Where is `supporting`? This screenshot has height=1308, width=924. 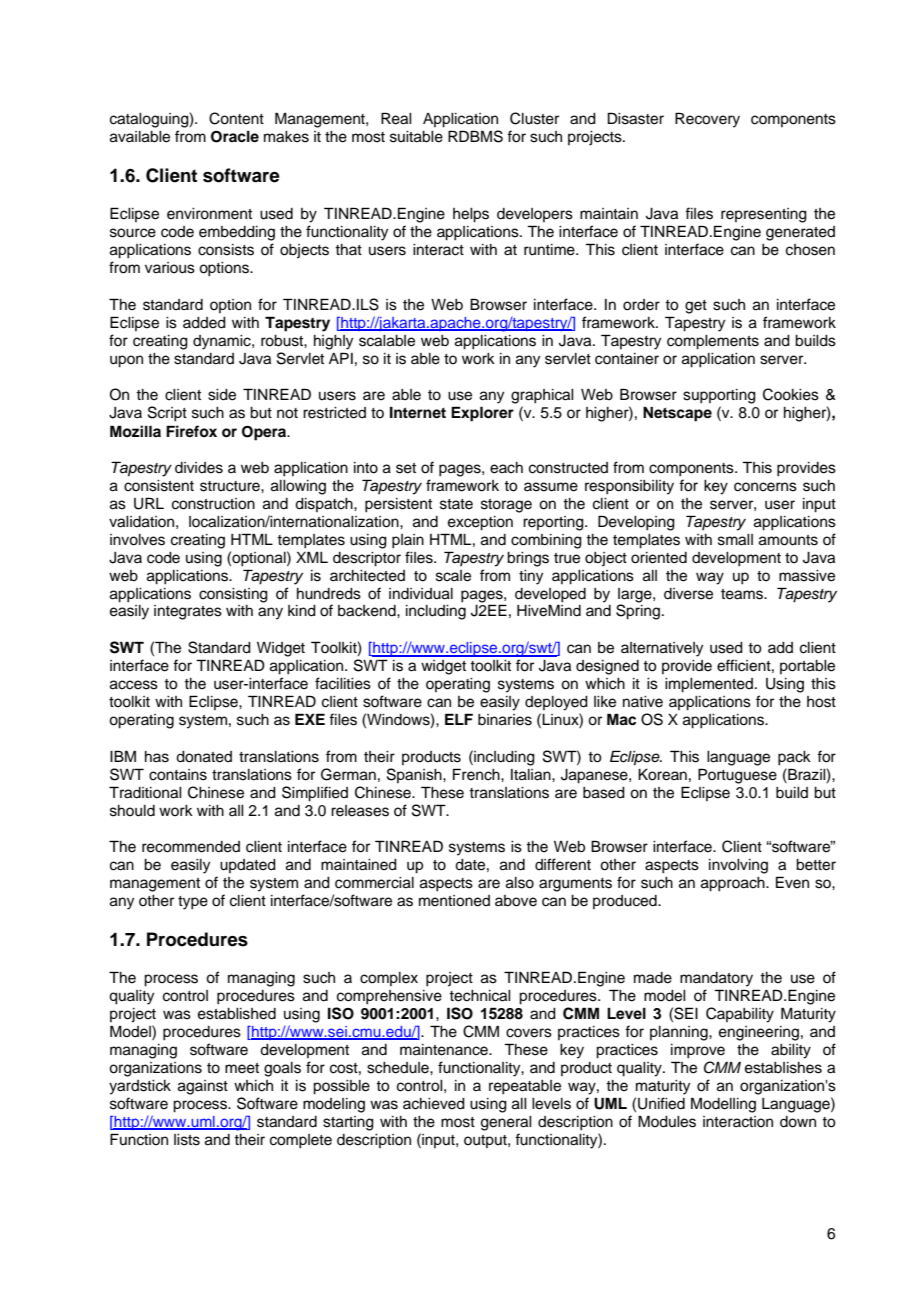
supporting is located at coordinates (719, 396).
